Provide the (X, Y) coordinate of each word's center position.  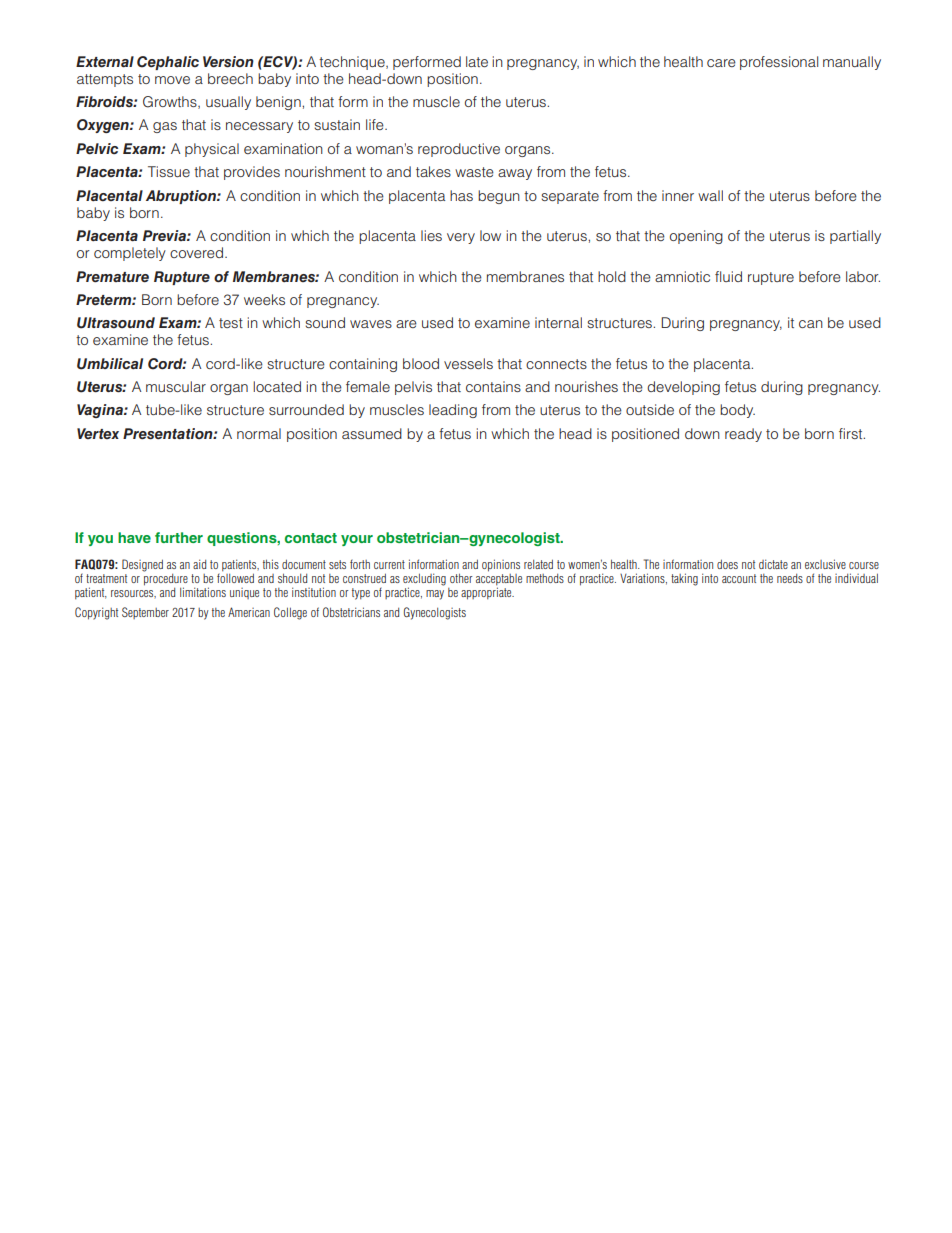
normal (259, 433)
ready (743, 435)
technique (353, 63)
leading (453, 411)
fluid (728, 276)
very (461, 238)
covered (196, 252)
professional (779, 63)
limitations (203, 592)
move (172, 80)
